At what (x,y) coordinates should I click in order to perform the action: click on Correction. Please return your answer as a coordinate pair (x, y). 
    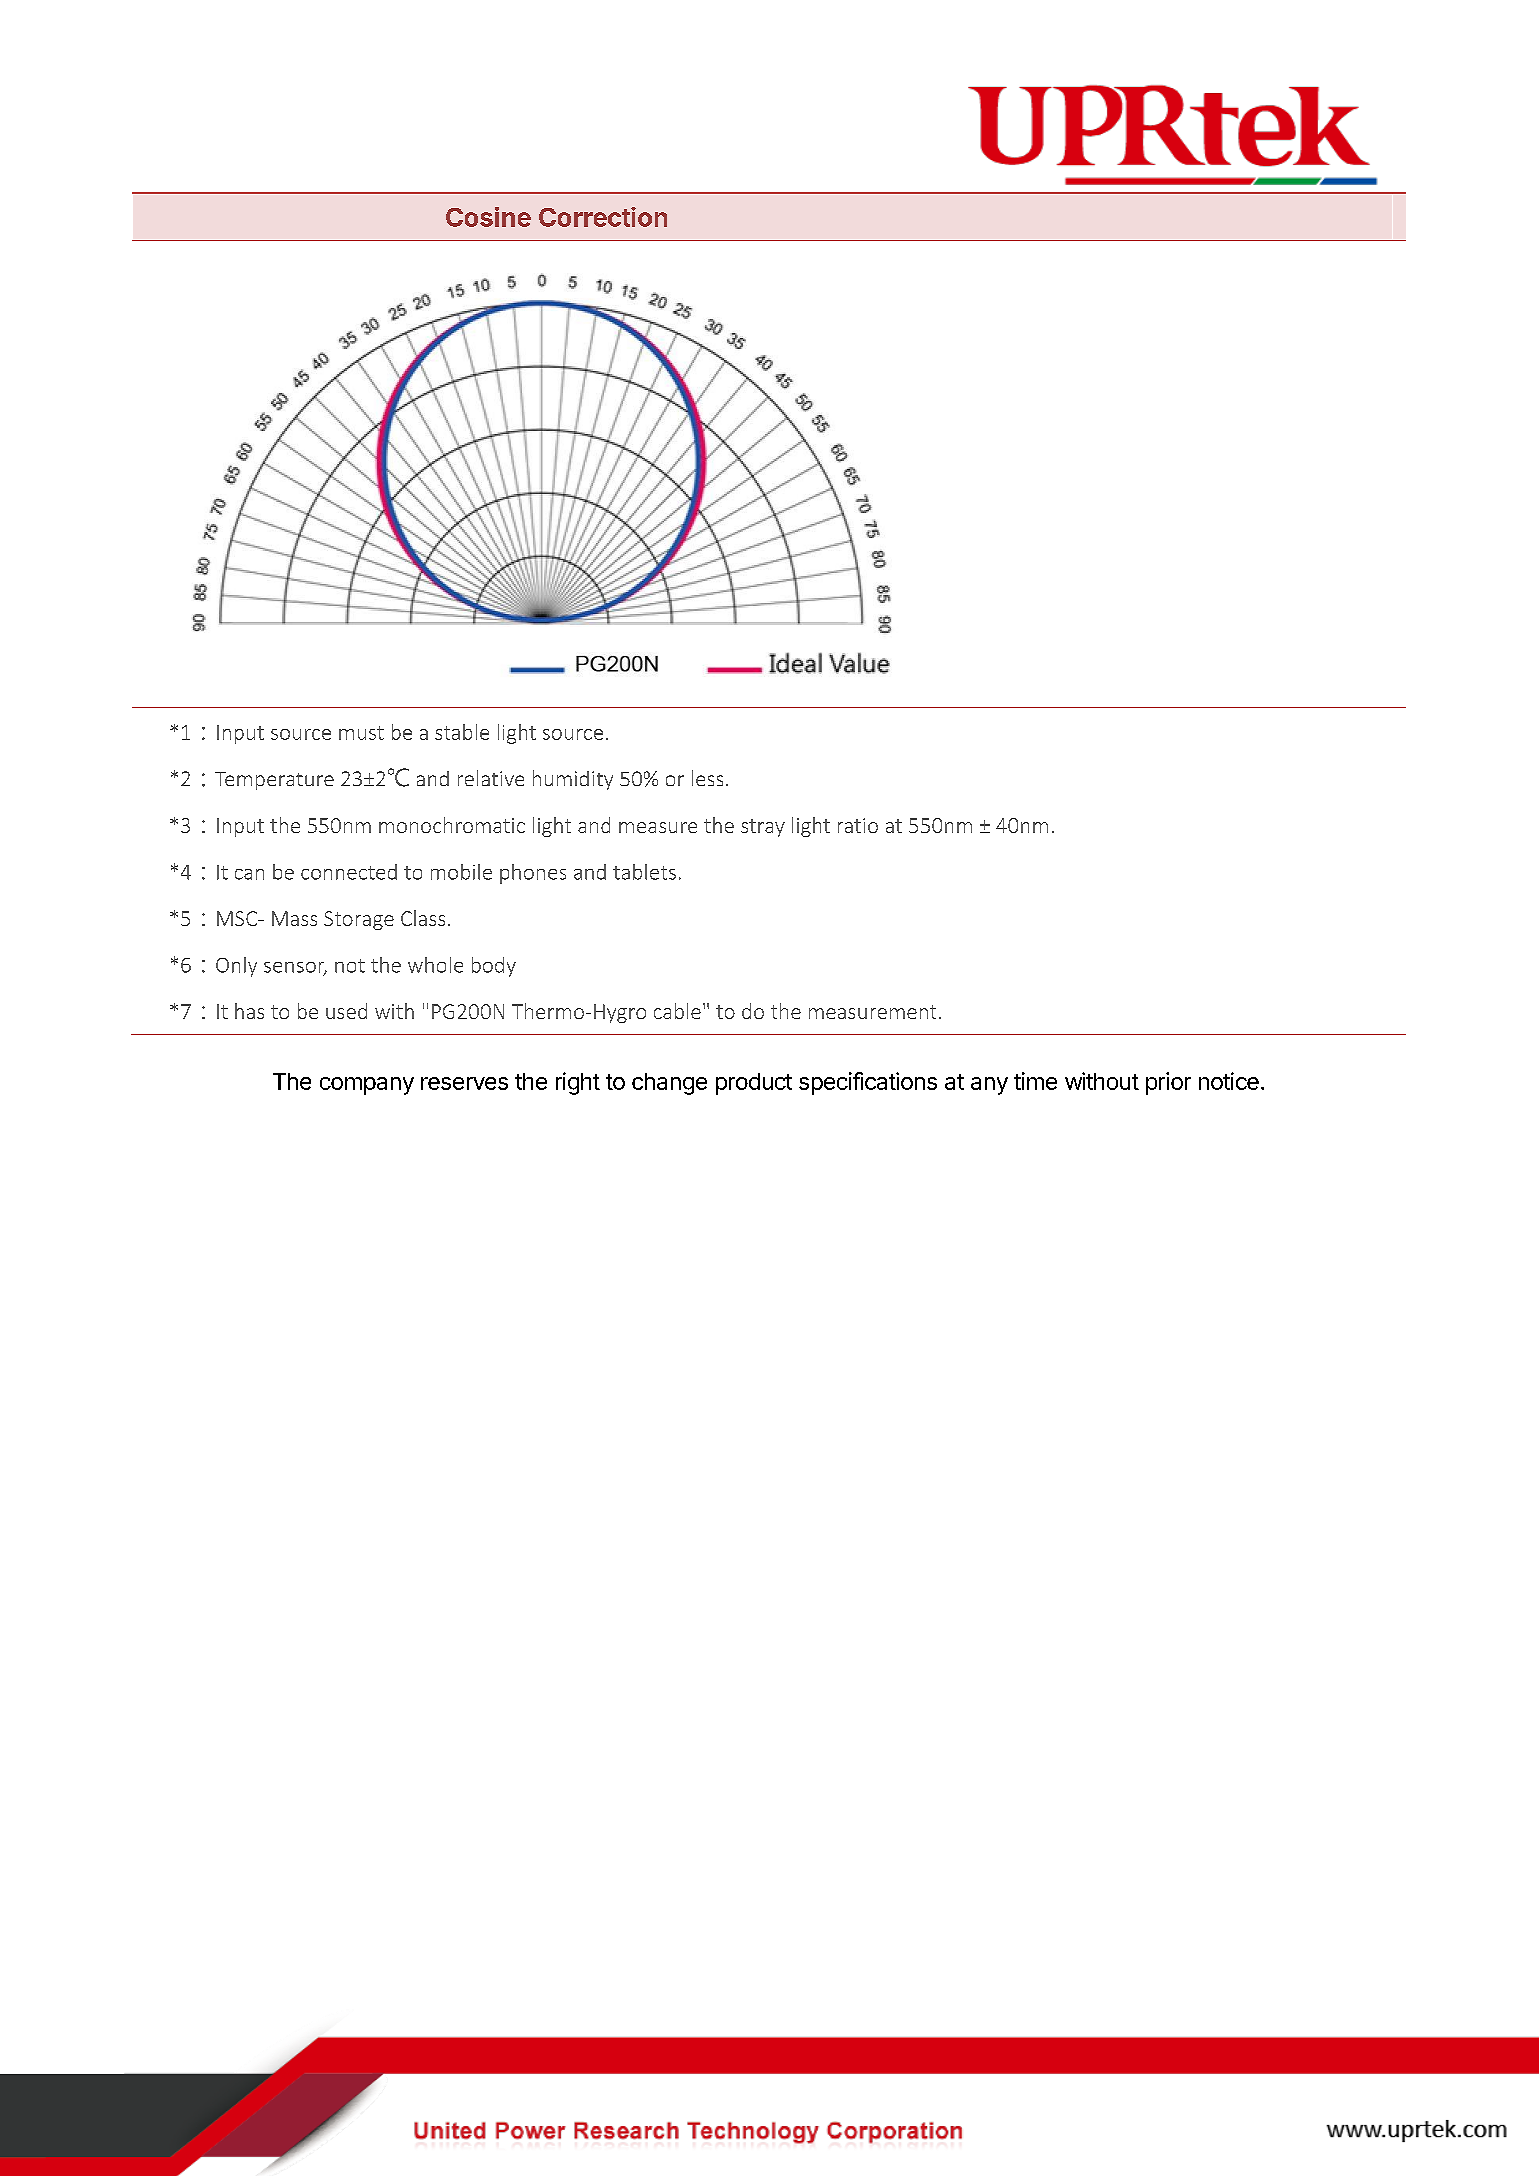
    Looking at the image, I should click on (603, 217).
